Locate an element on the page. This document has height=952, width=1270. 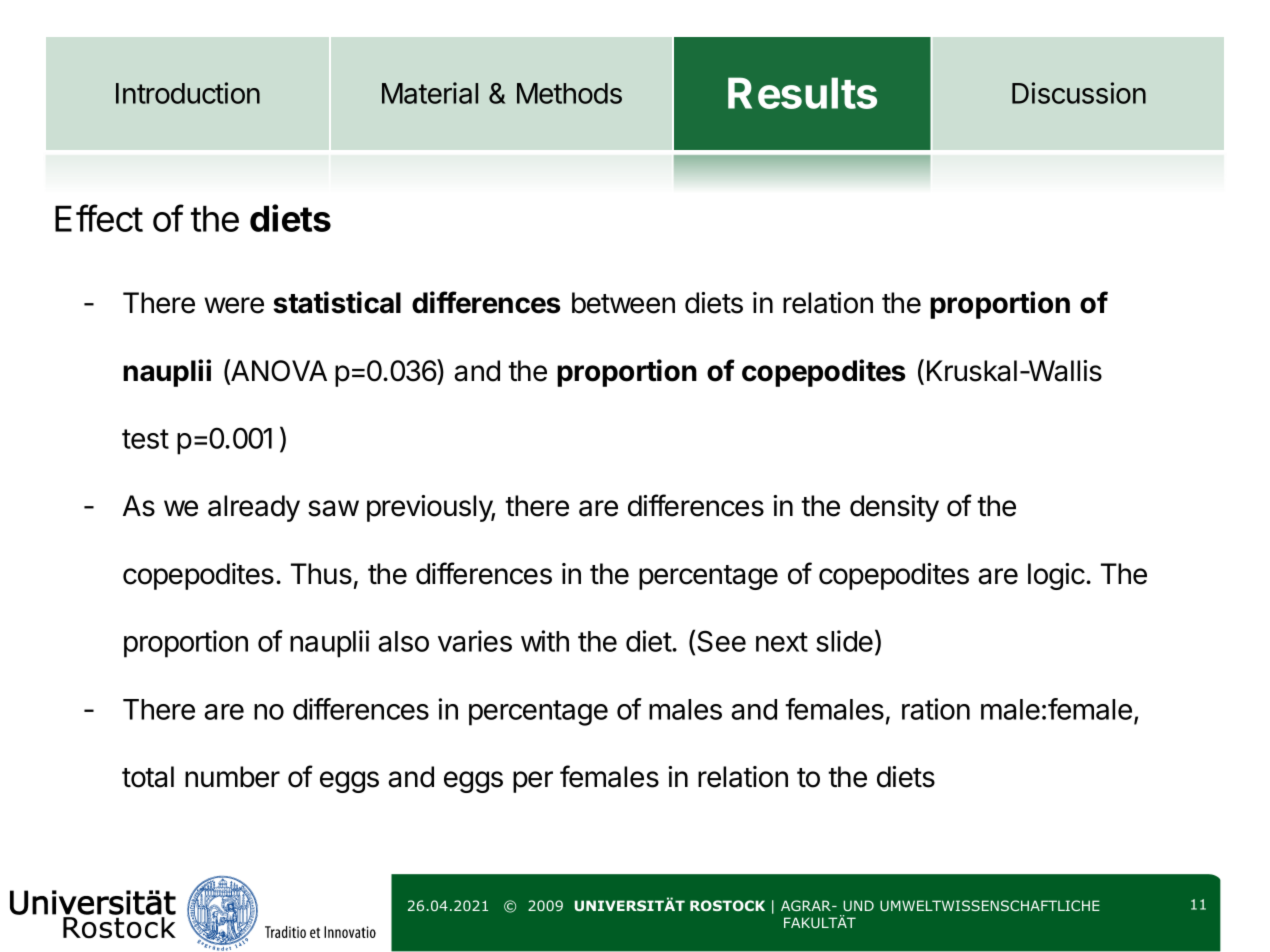
density is located at coordinates (894, 508).
